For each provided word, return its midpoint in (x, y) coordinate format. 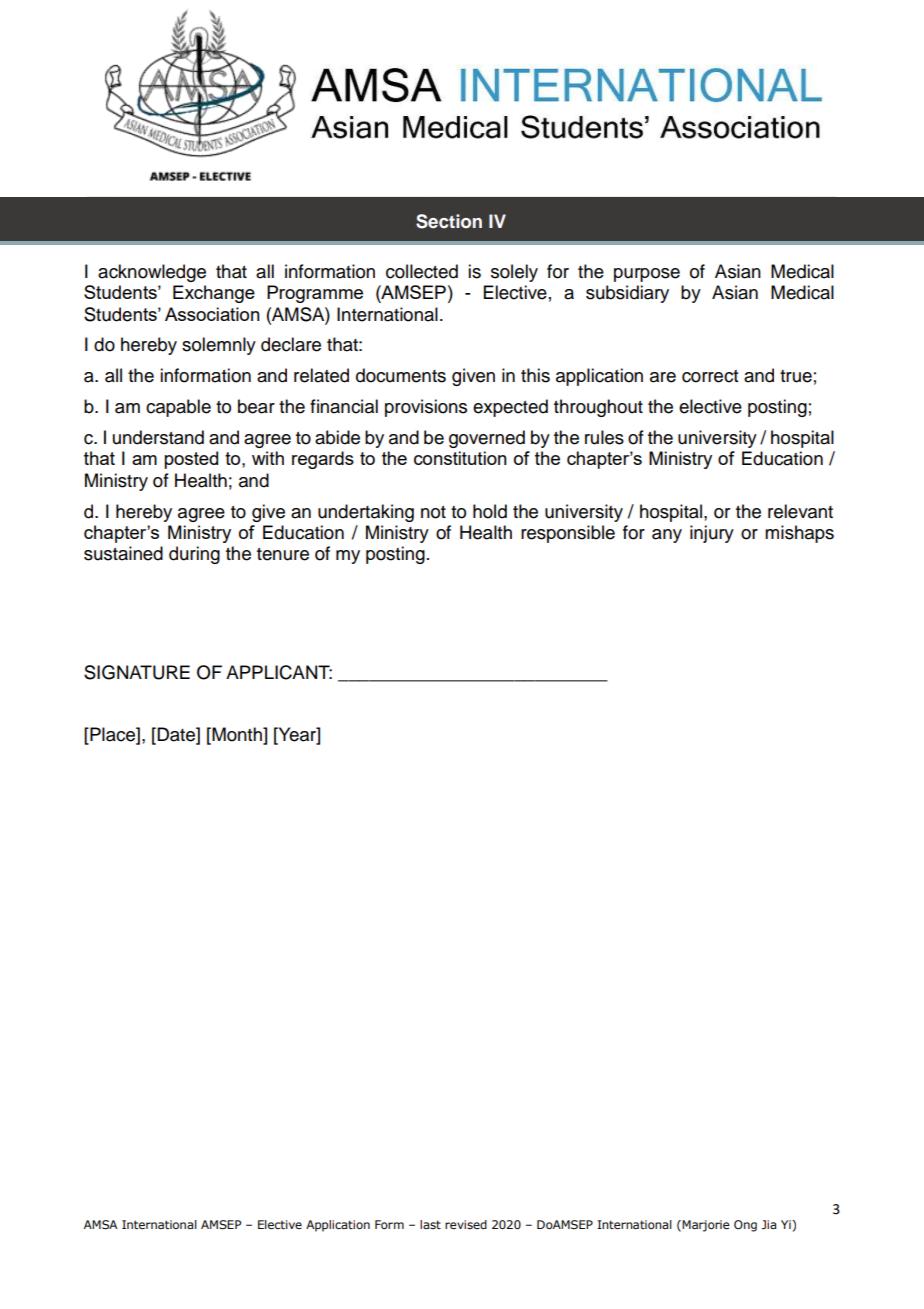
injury (712, 534)
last (430, 1224)
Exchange (214, 294)
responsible (568, 534)
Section (449, 221)
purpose (647, 275)
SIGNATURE (137, 672)
